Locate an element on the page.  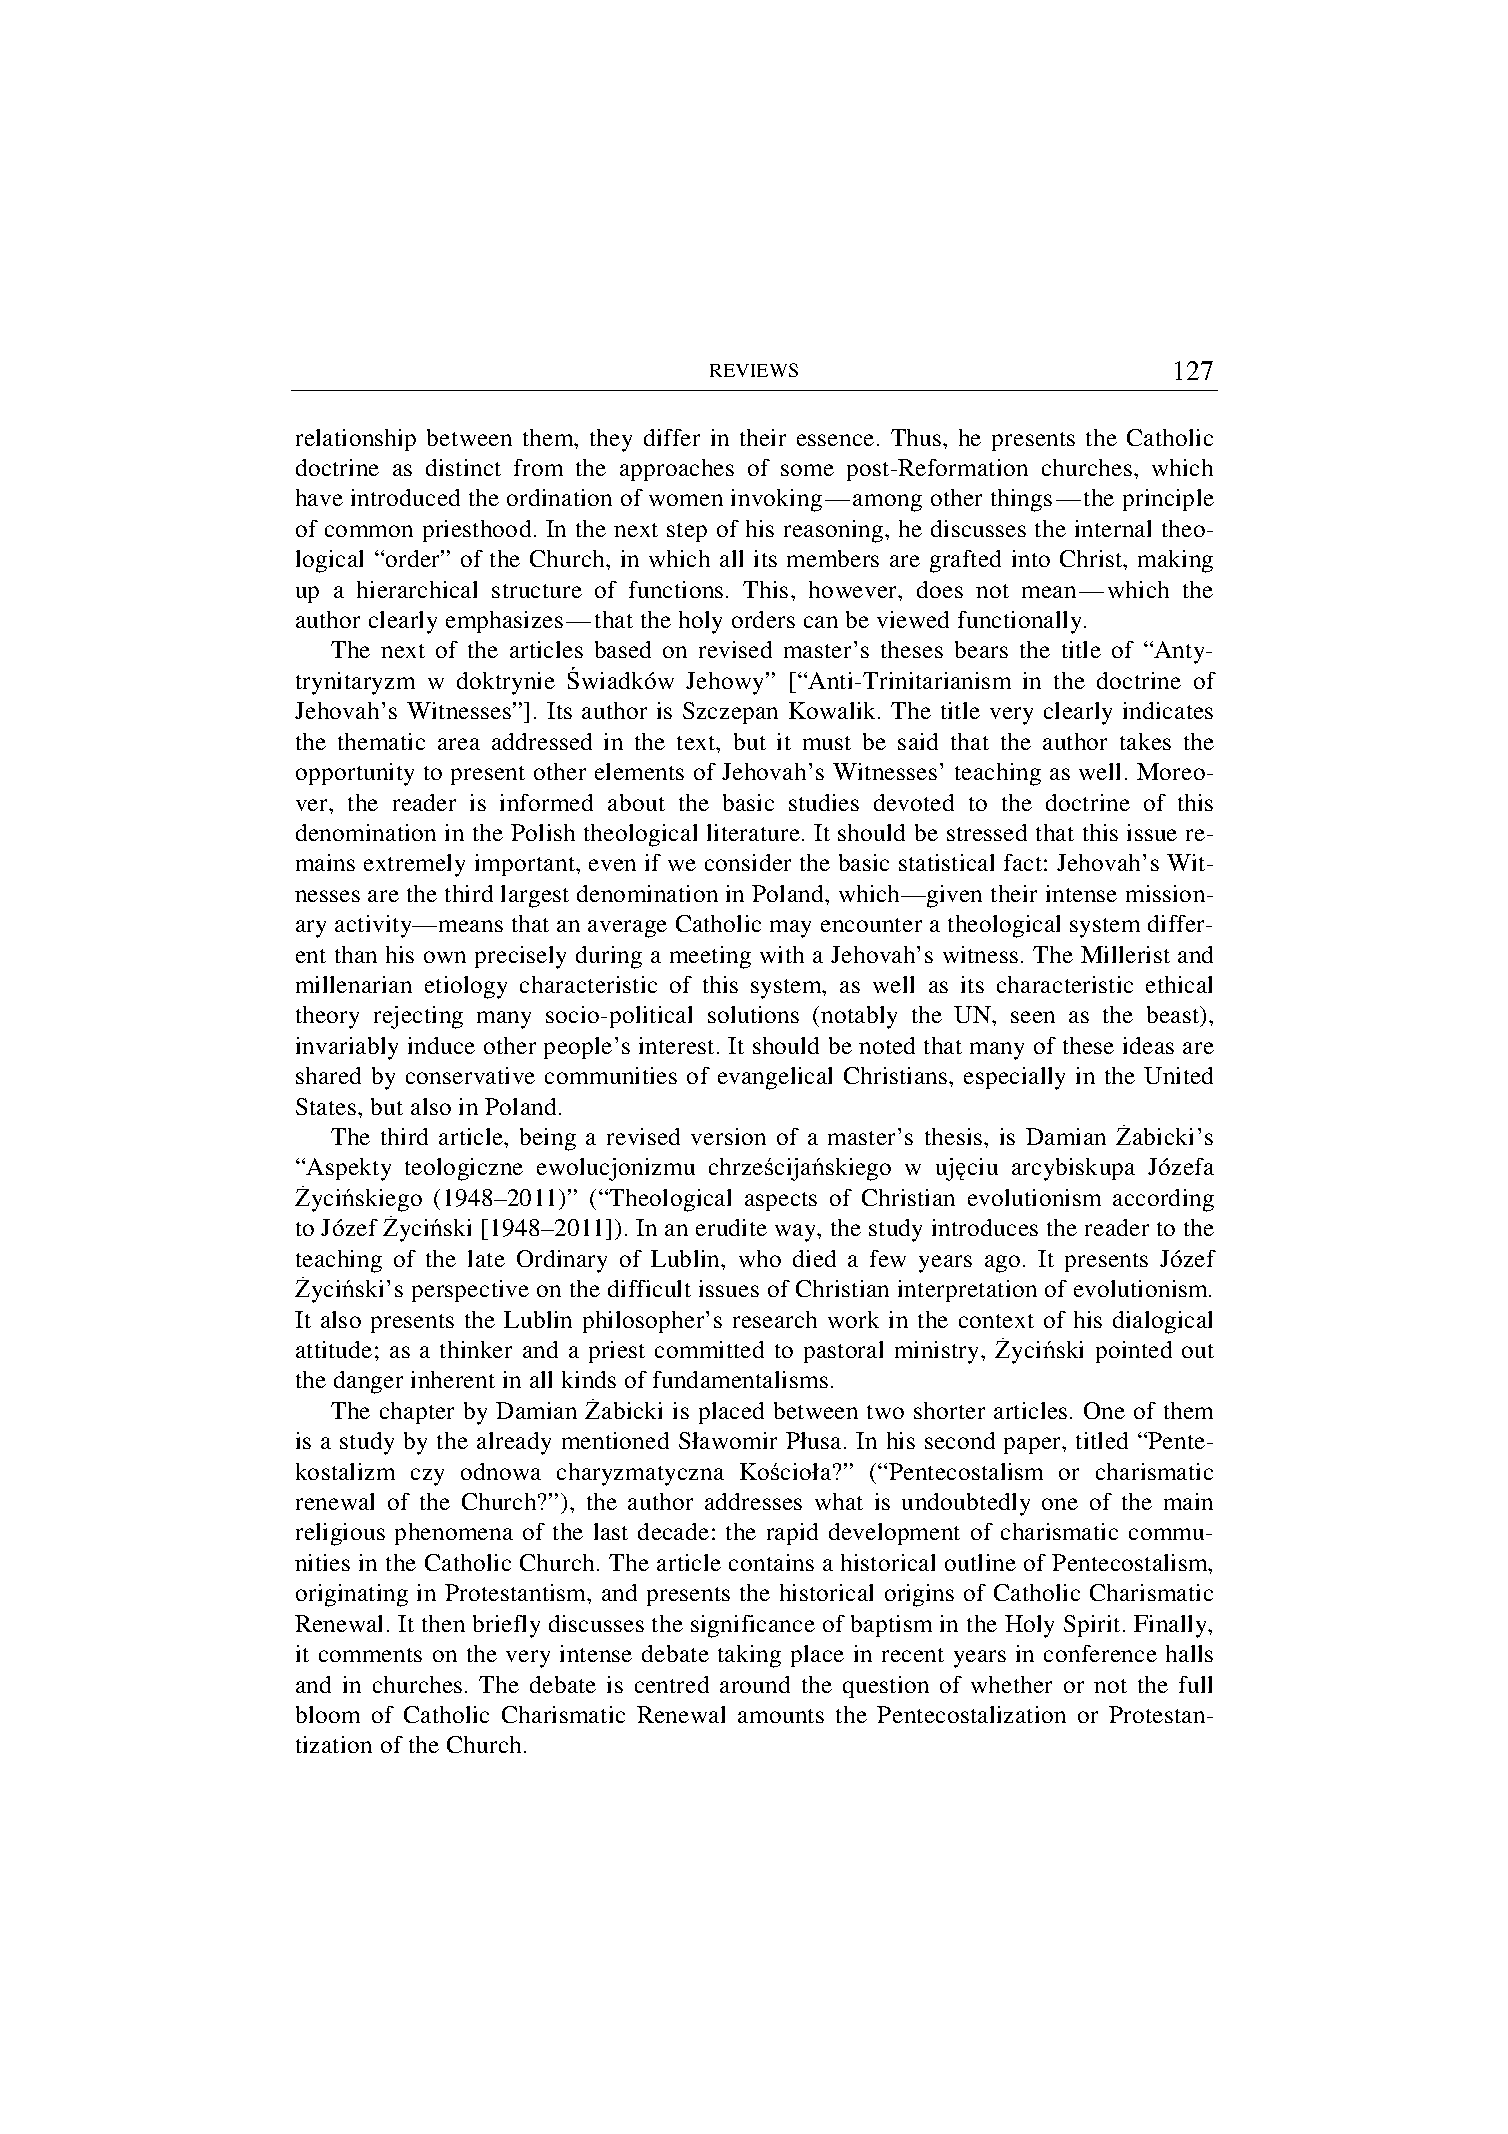
conference is located at coordinates (1100, 1653).
